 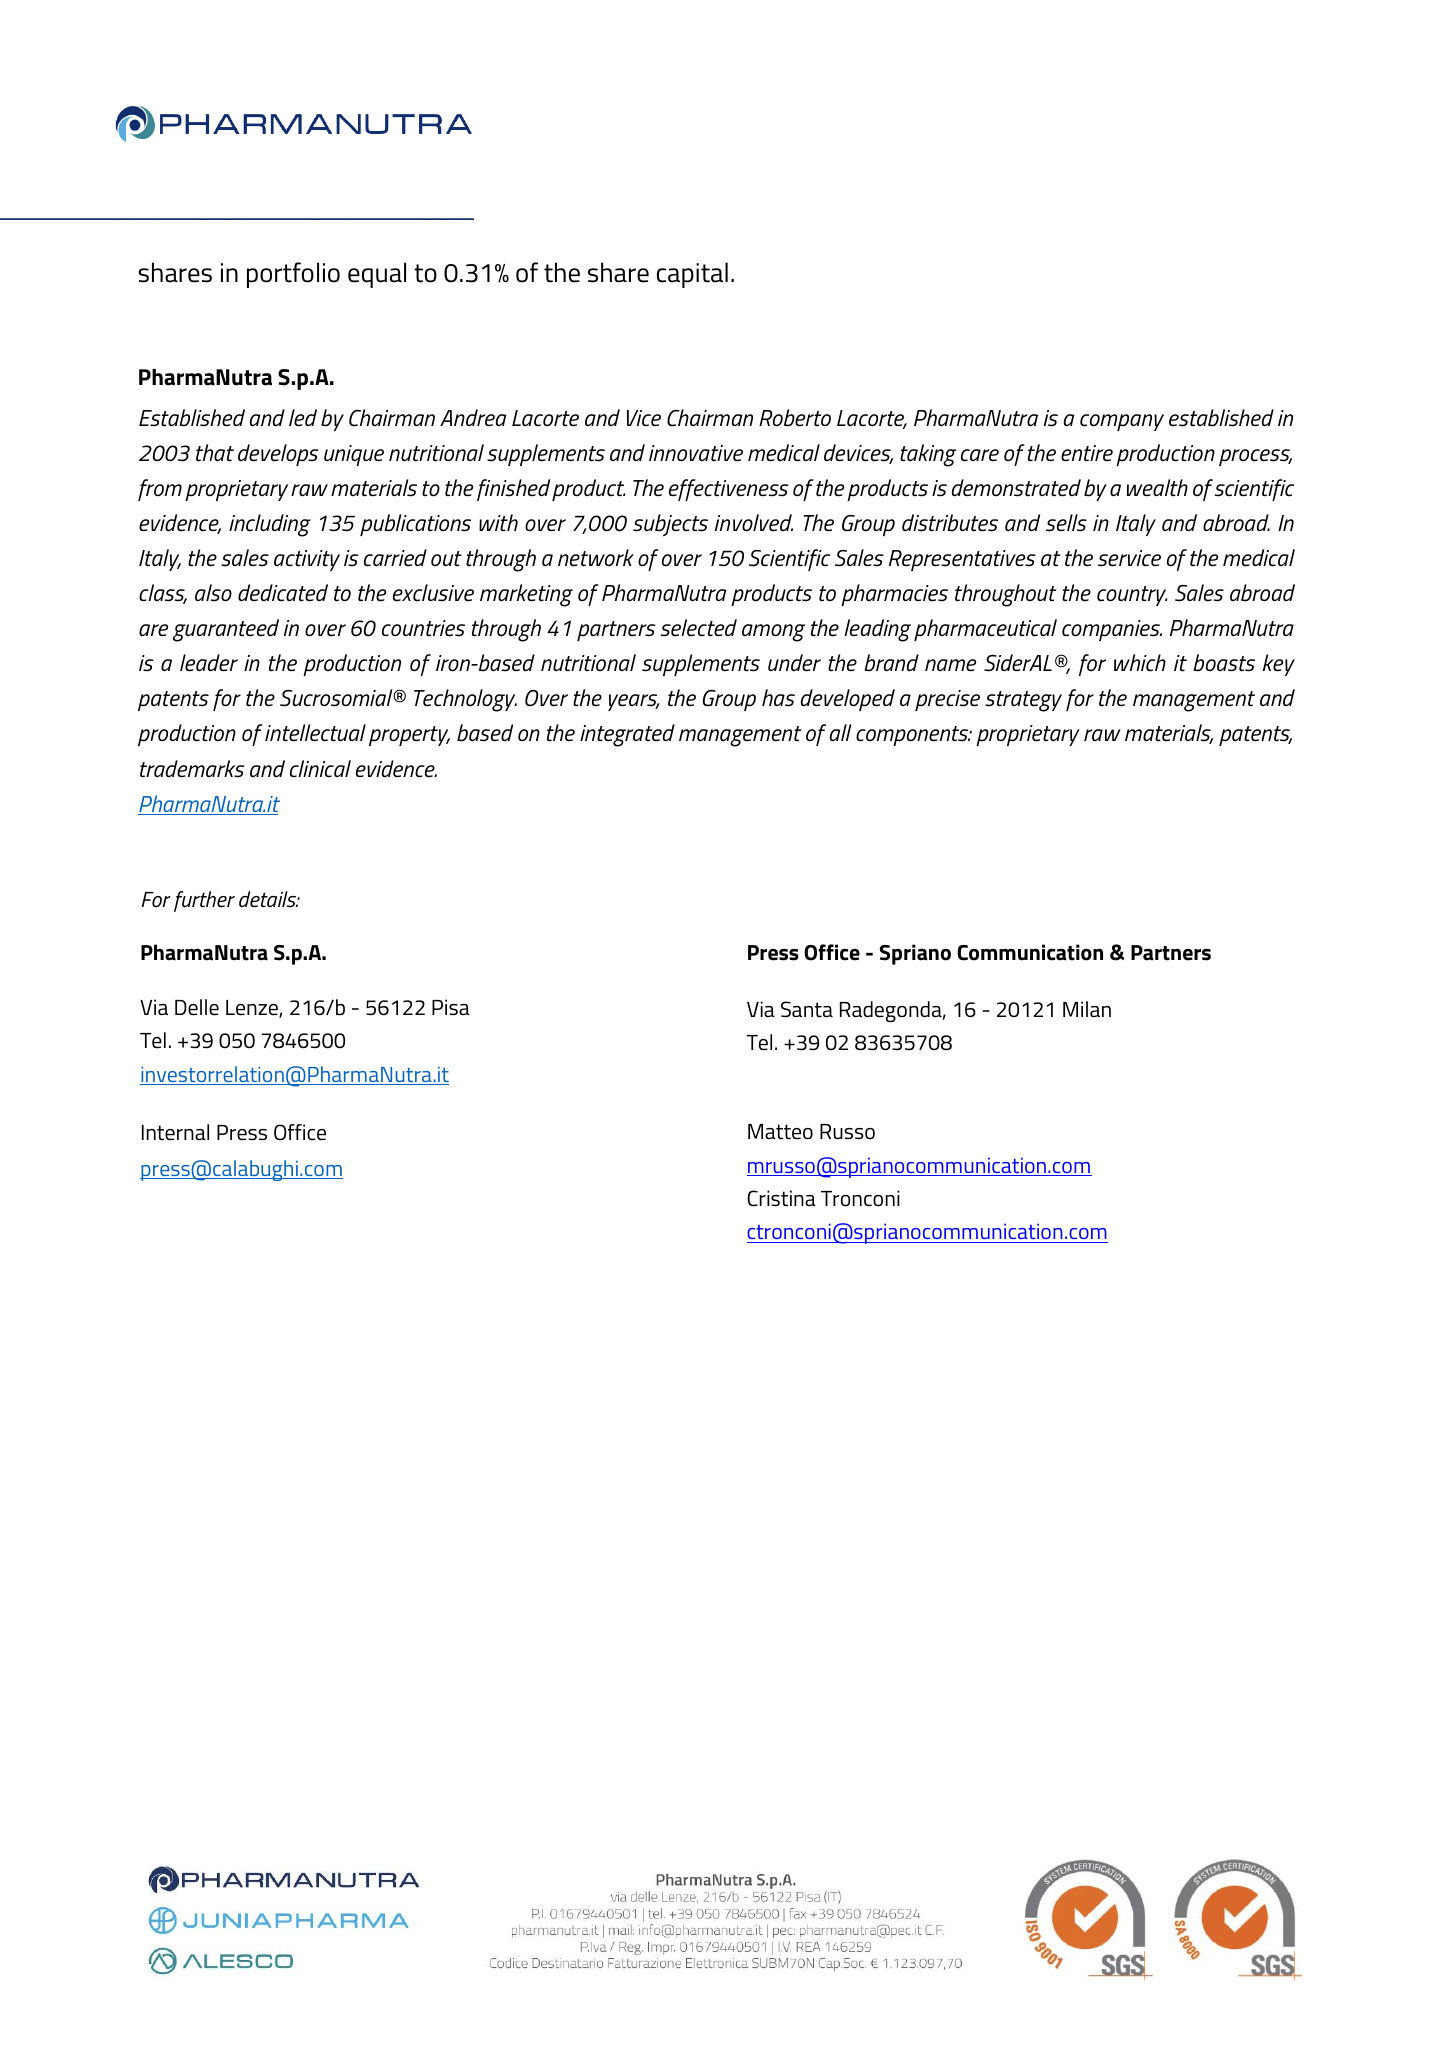 What do you see at coordinates (315, 733) in the screenshot?
I see `intellectual` at bounding box center [315, 733].
